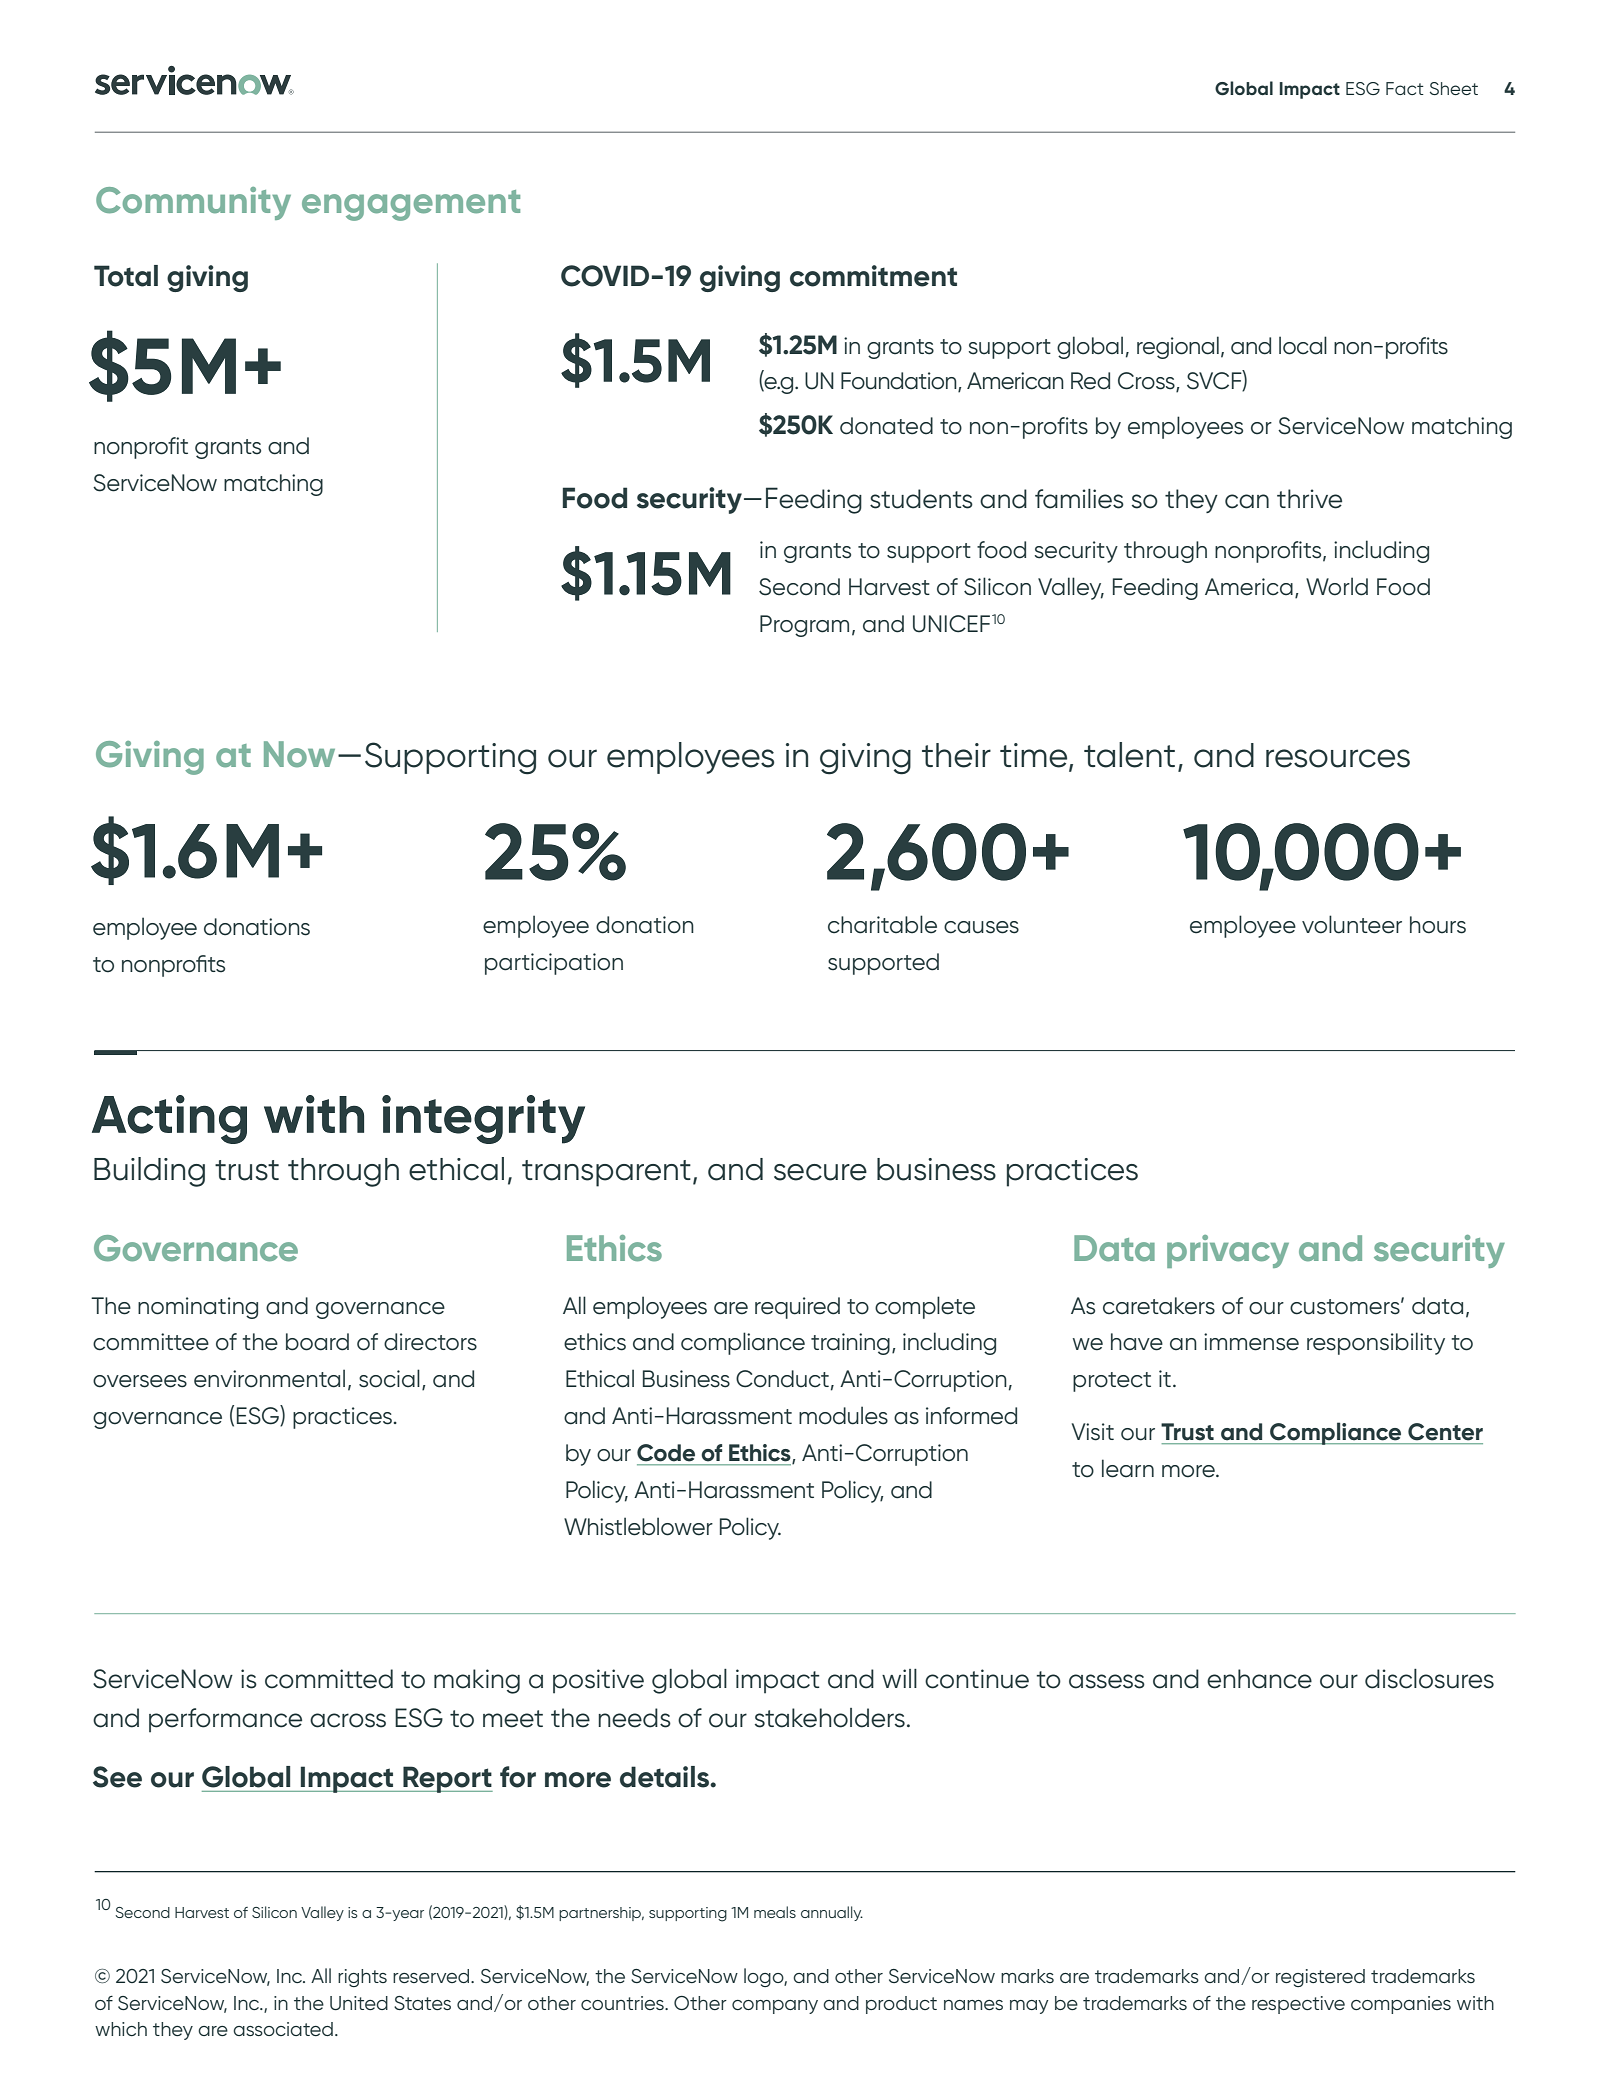  I want to click on Community, so click(193, 203).
